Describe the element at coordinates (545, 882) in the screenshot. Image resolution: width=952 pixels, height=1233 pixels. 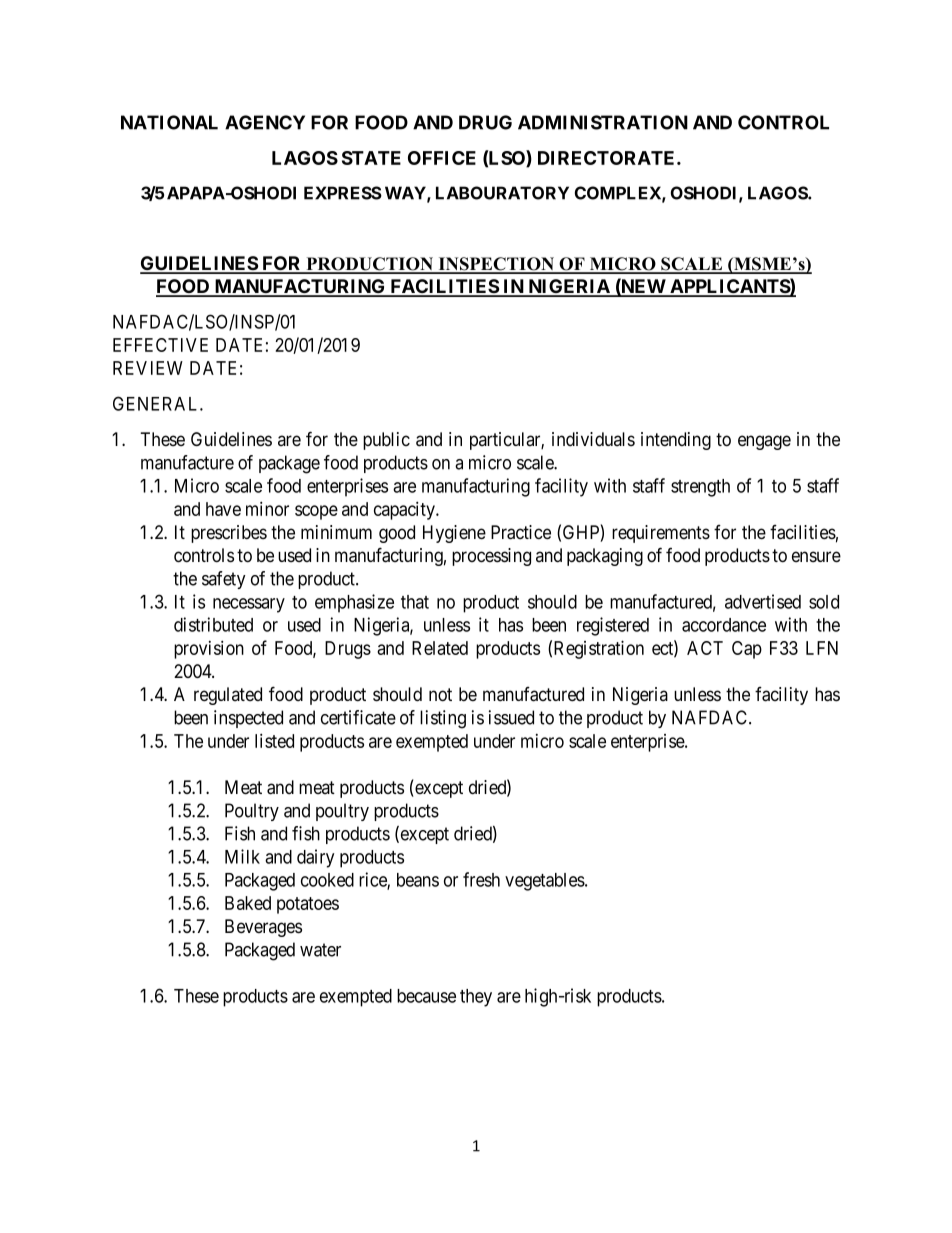
I see `vegetables` at that location.
